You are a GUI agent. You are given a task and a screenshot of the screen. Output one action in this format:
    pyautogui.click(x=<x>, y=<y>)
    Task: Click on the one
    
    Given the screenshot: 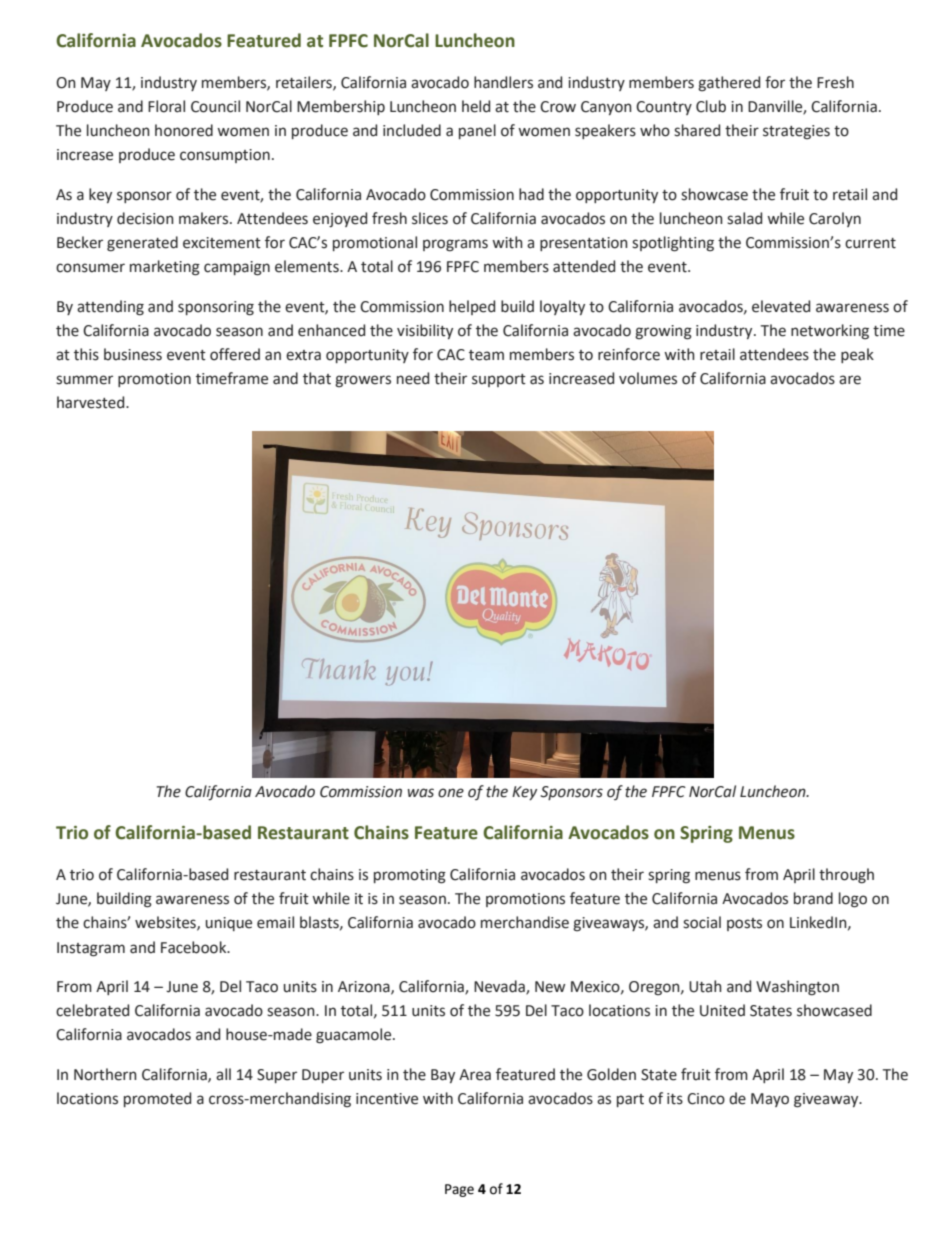 What is the action you would take?
    pyautogui.click(x=451, y=793)
